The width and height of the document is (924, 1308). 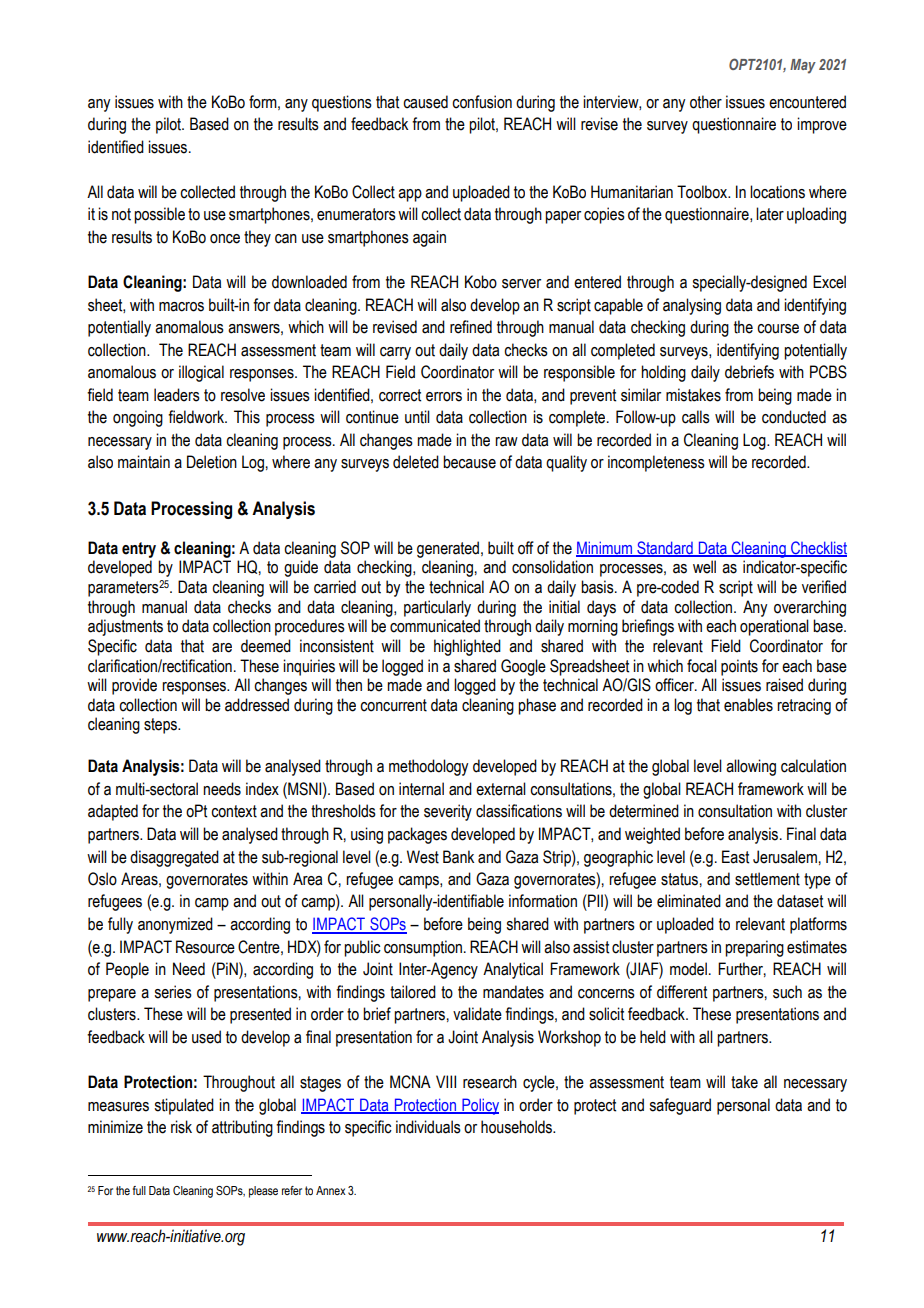 I want to click on course, so click(x=778, y=329).
